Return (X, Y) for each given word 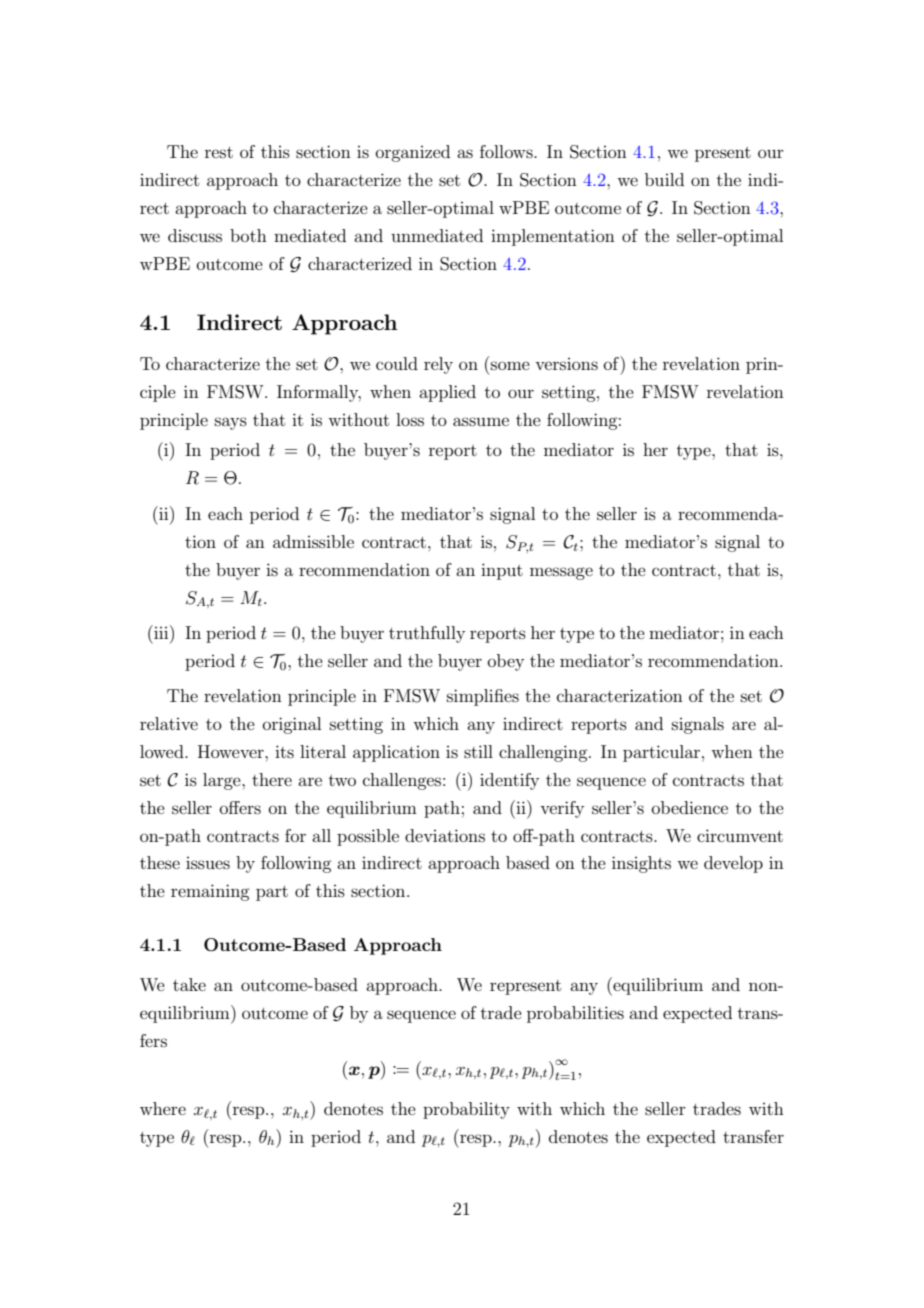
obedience (690, 807)
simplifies (483, 697)
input (502, 571)
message (561, 573)
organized (413, 153)
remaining (210, 892)
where (163, 1108)
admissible (313, 541)
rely (438, 365)
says (231, 423)
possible (368, 837)
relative (169, 723)
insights (641, 864)
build (664, 179)
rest (219, 152)
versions (566, 364)
